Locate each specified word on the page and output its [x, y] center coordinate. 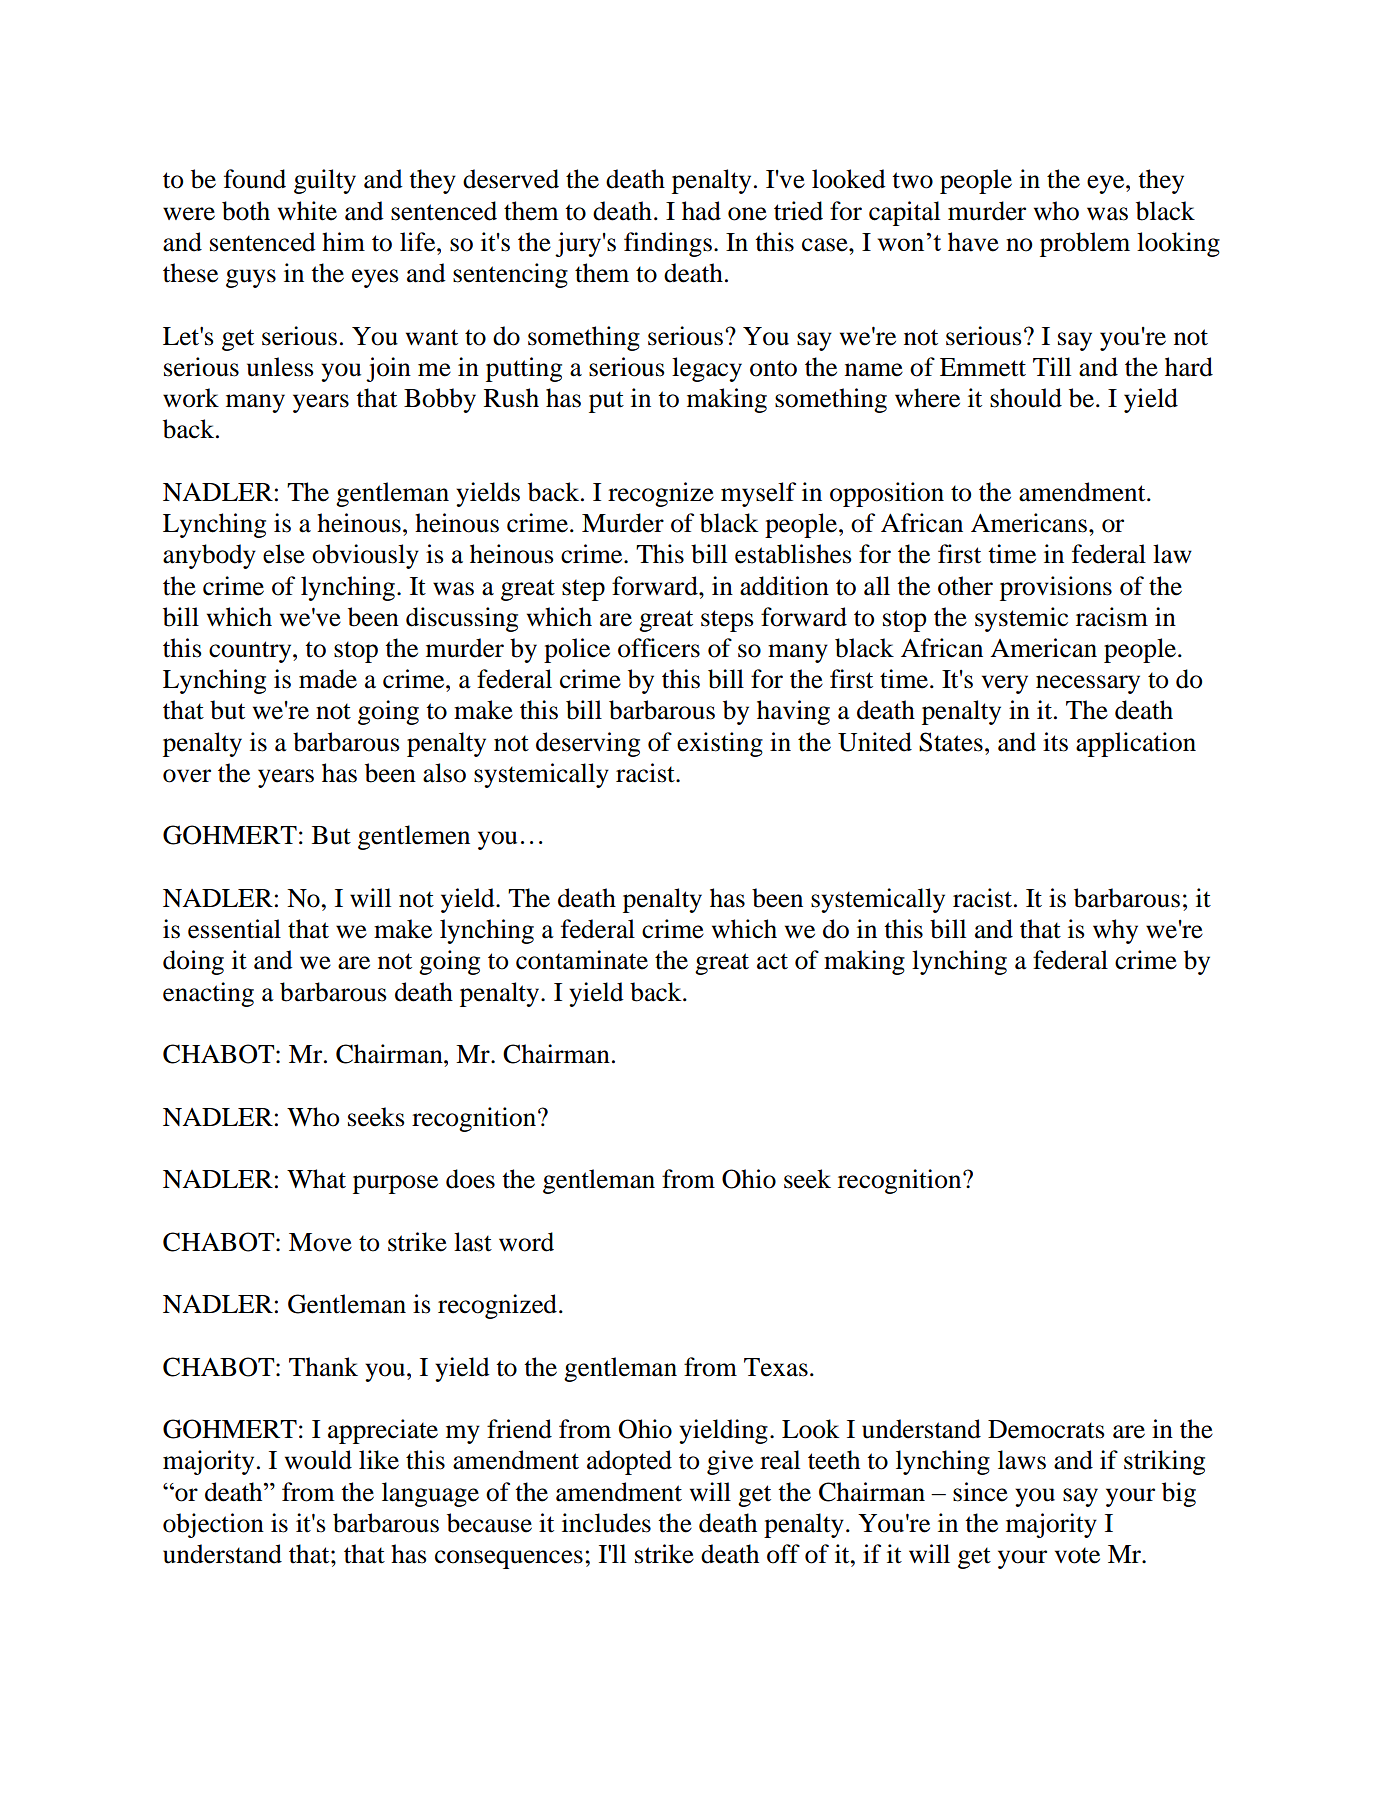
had [701, 211]
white [307, 211]
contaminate [582, 960]
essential [234, 929]
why [1115, 931]
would [318, 1460]
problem [1085, 244]
